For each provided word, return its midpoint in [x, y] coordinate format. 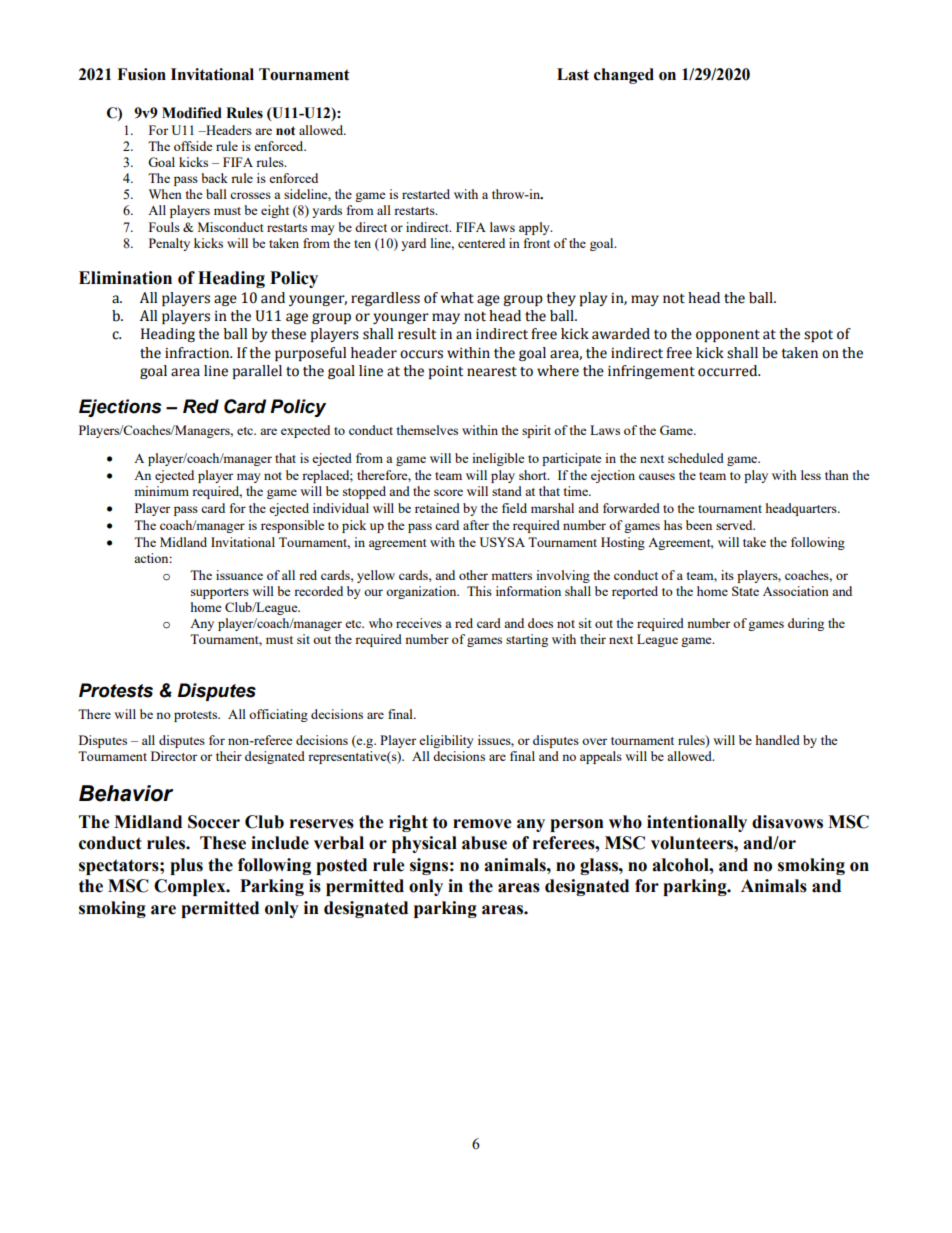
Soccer [214, 822]
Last [573, 74]
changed [624, 76]
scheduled [696, 458]
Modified [192, 113]
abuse [484, 843]
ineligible [498, 459]
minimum [161, 491]
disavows [787, 822]
